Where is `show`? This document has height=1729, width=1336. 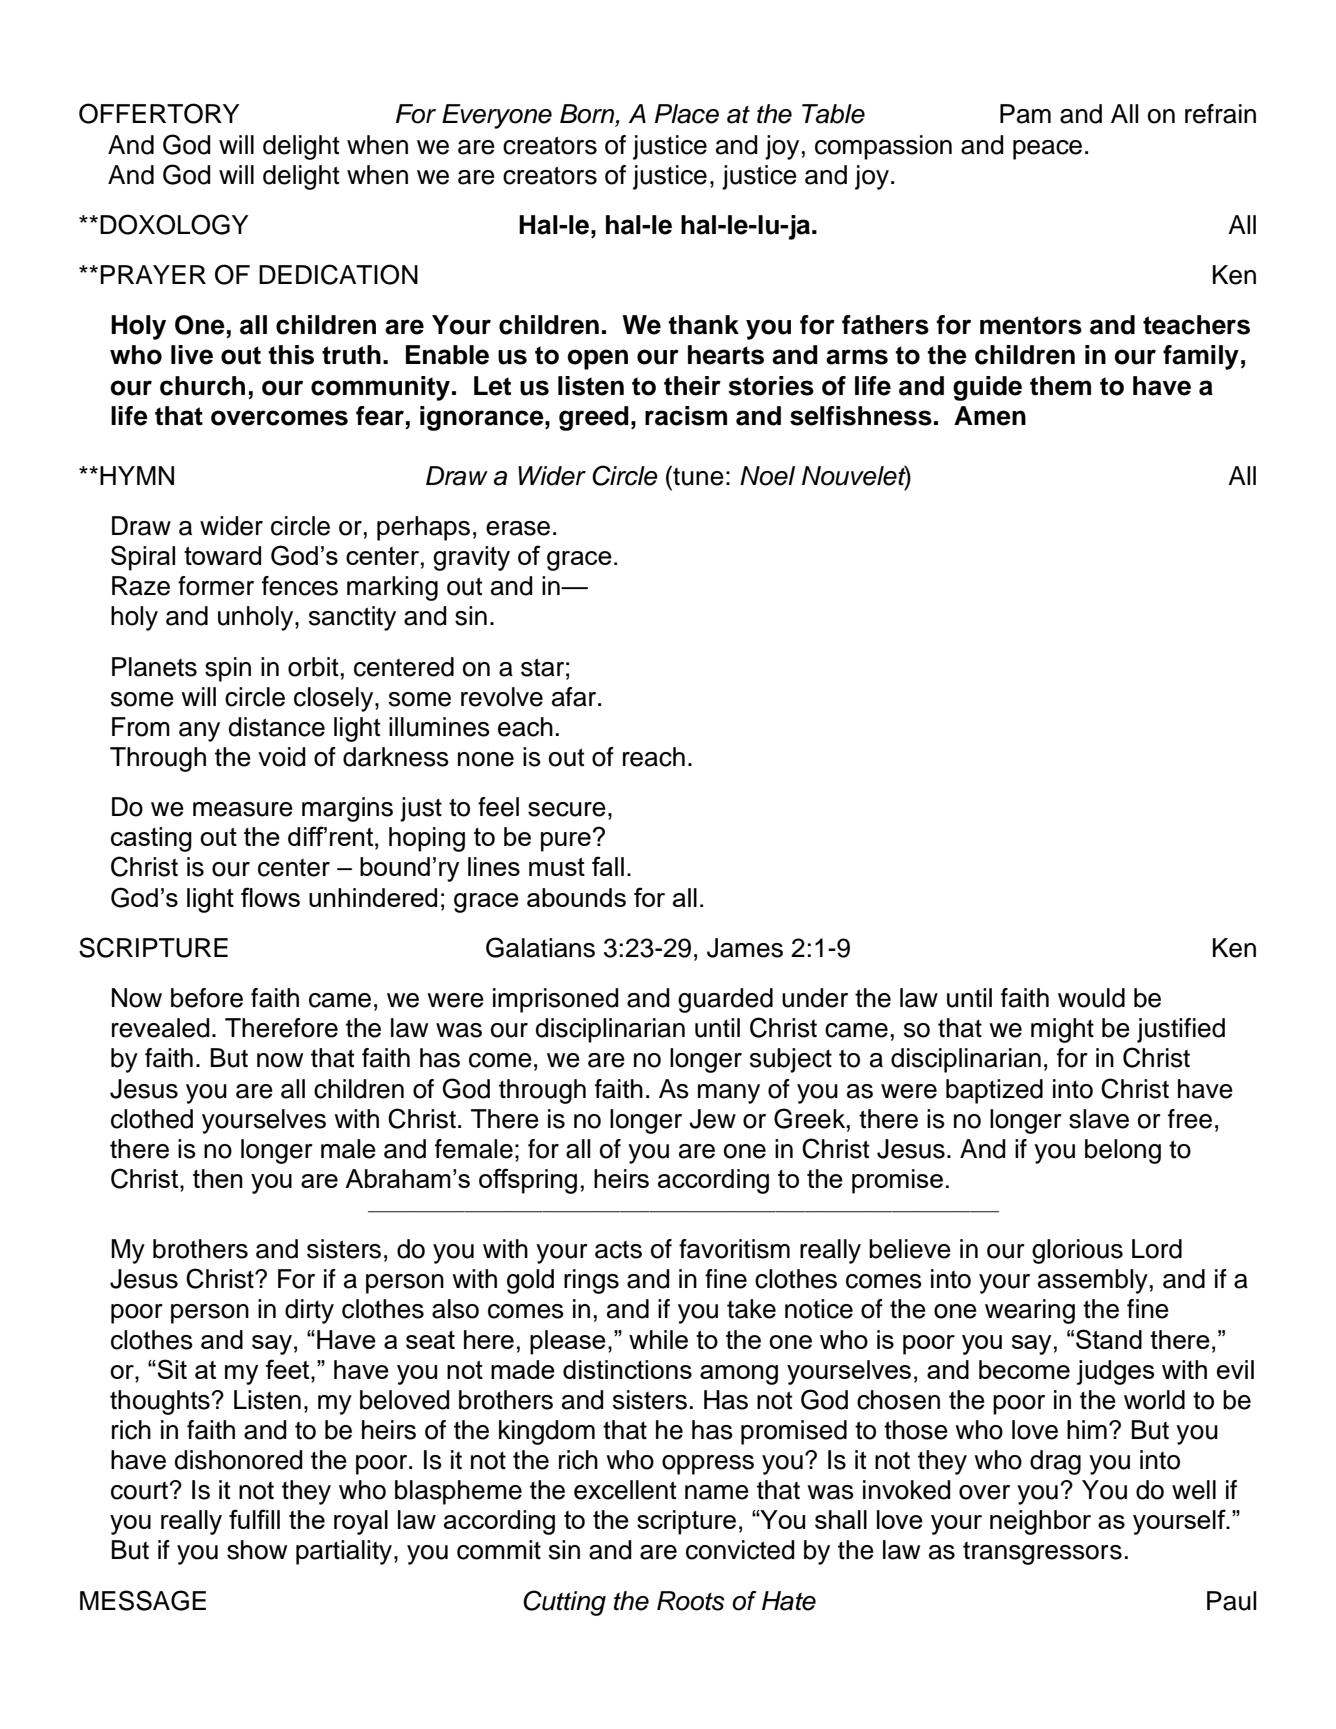
show is located at coordinates (257, 1550).
